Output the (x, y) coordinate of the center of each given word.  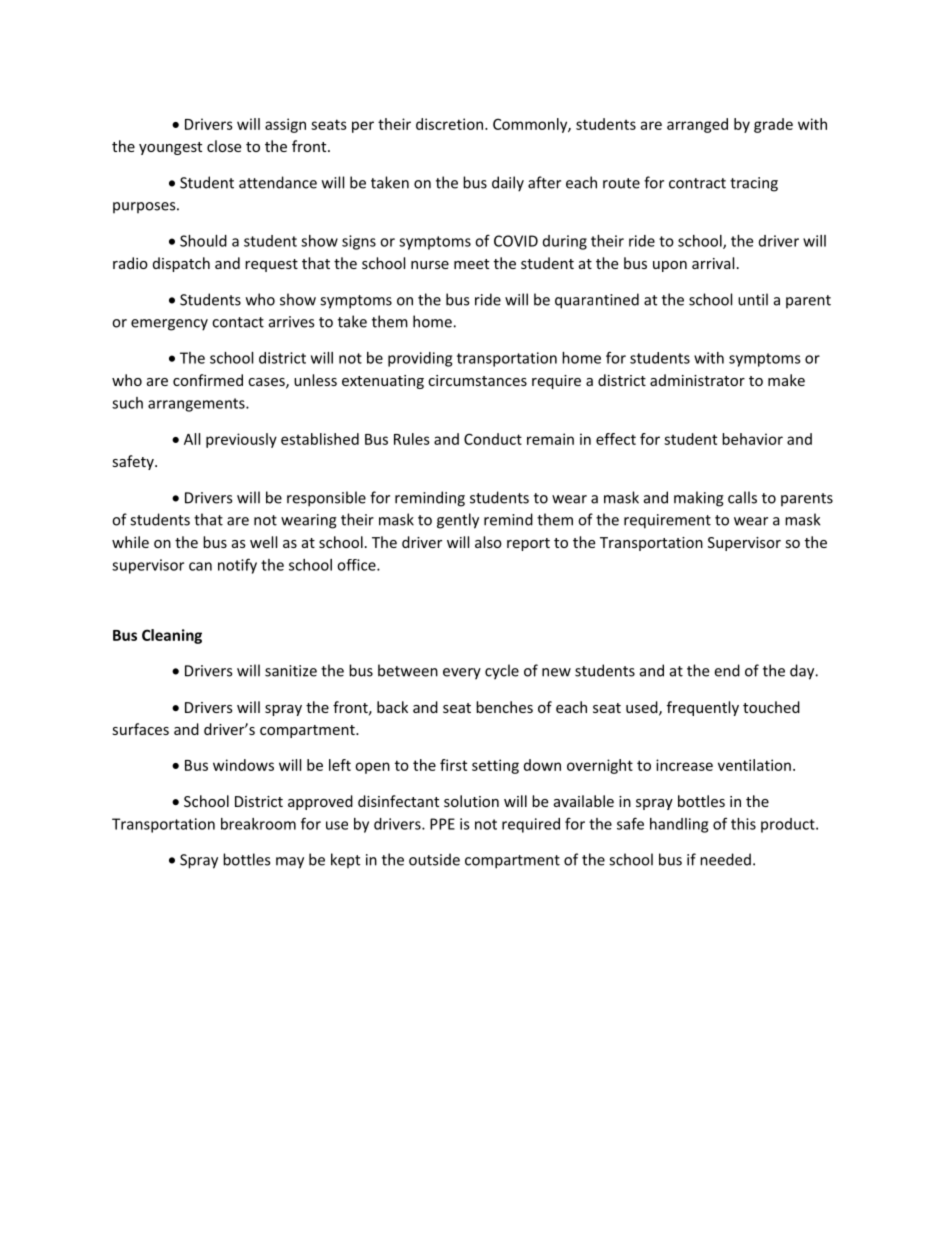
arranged (697, 125)
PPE (442, 824)
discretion (449, 124)
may (290, 863)
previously (241, 440)
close (224, 146)
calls (742, 497)
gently (458, 521)
